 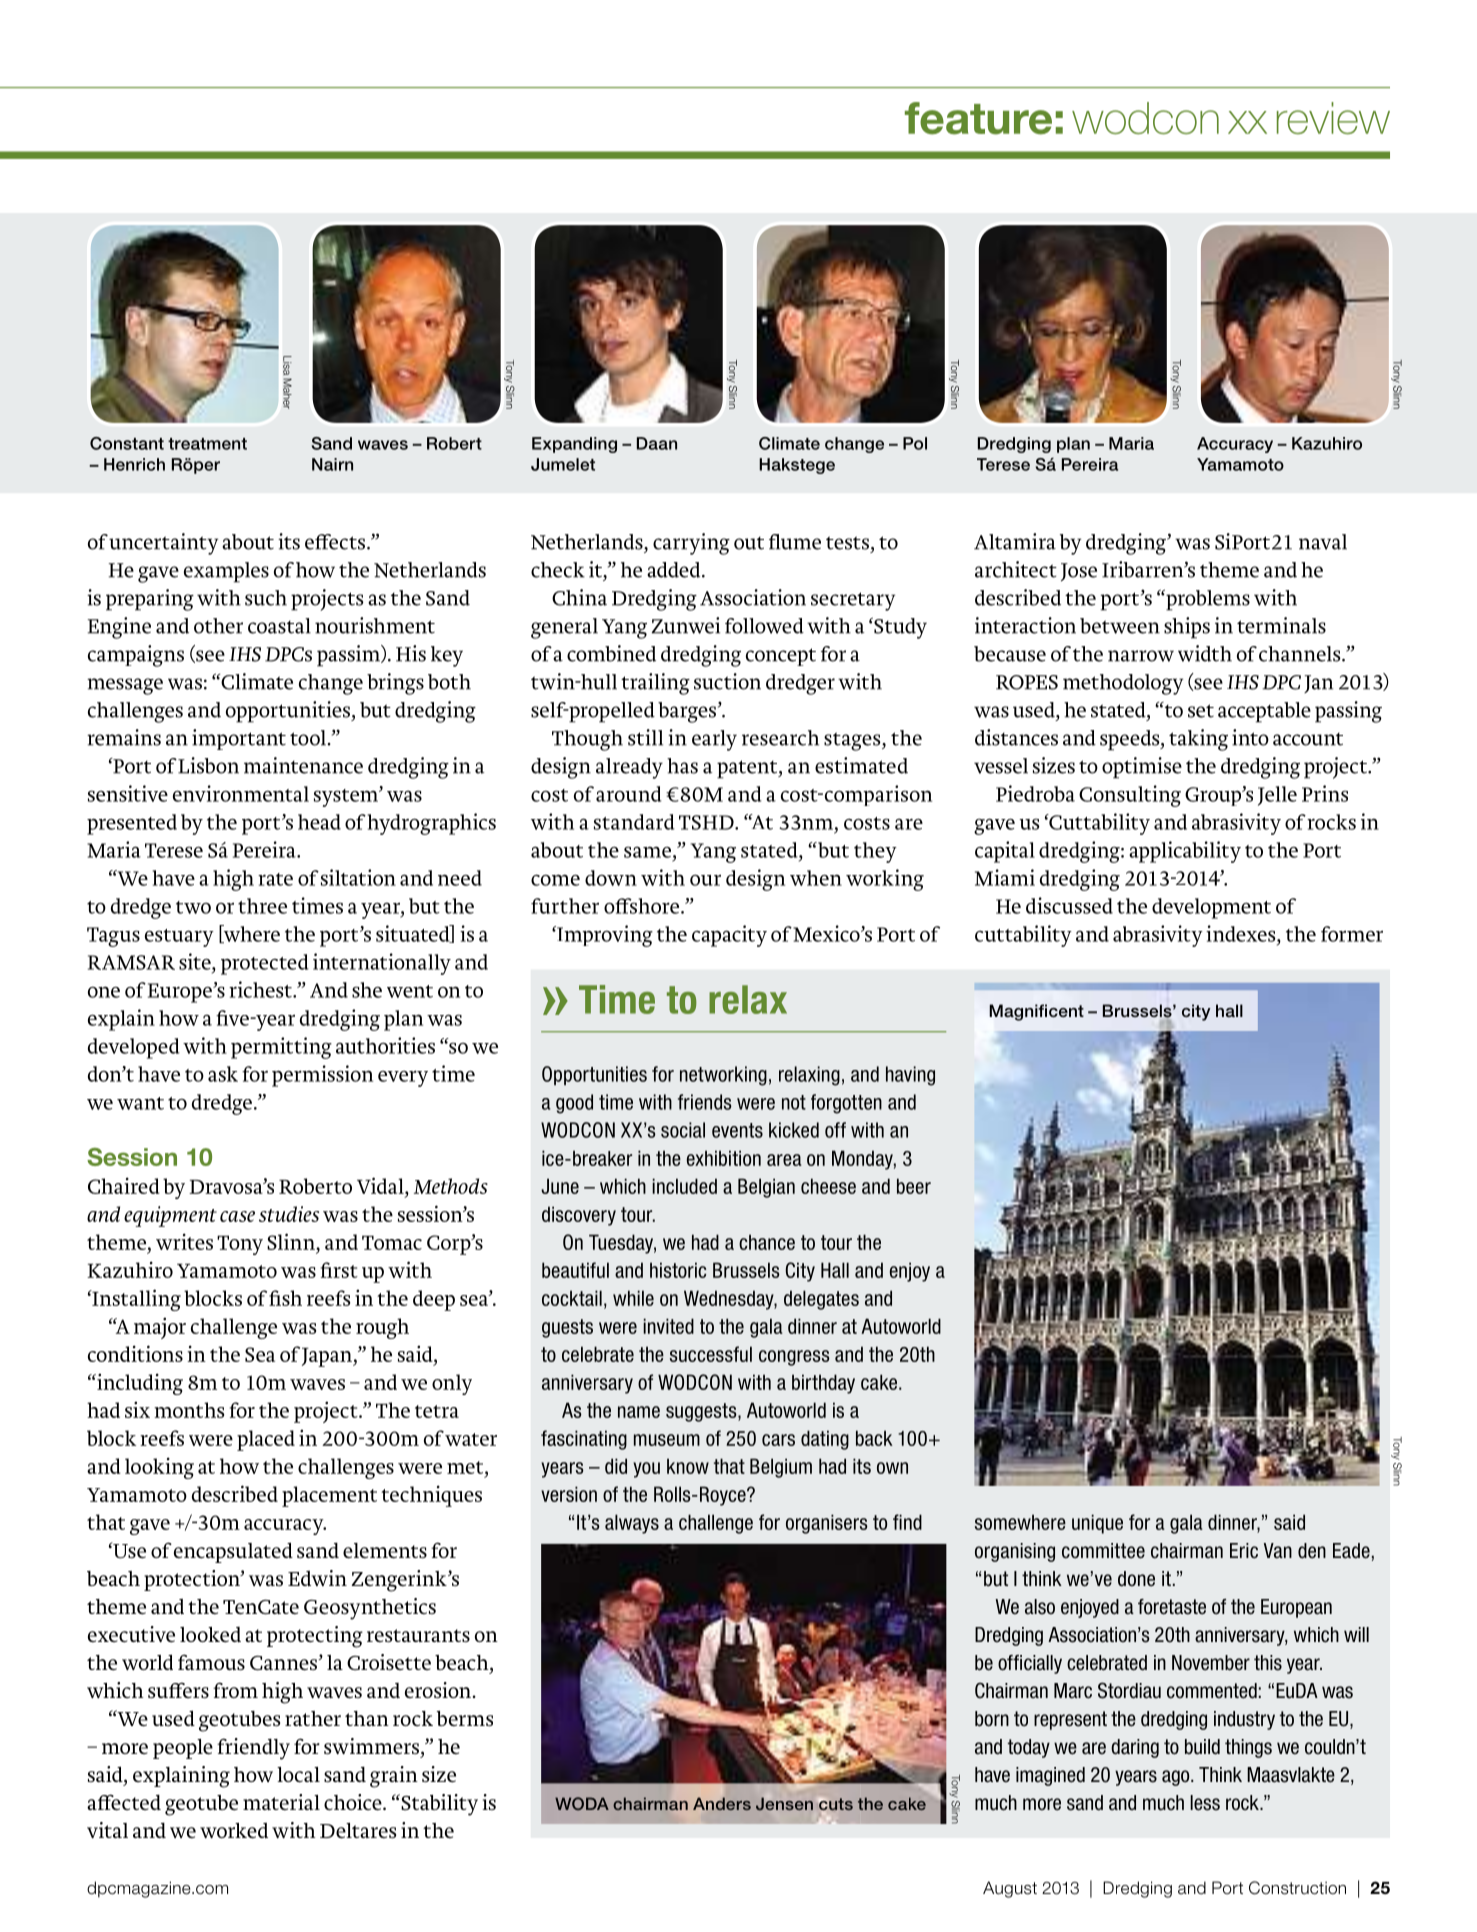 What do you see at coordinates (266, 598) in the document?
I see `such` at bounding box center [266, 598].
